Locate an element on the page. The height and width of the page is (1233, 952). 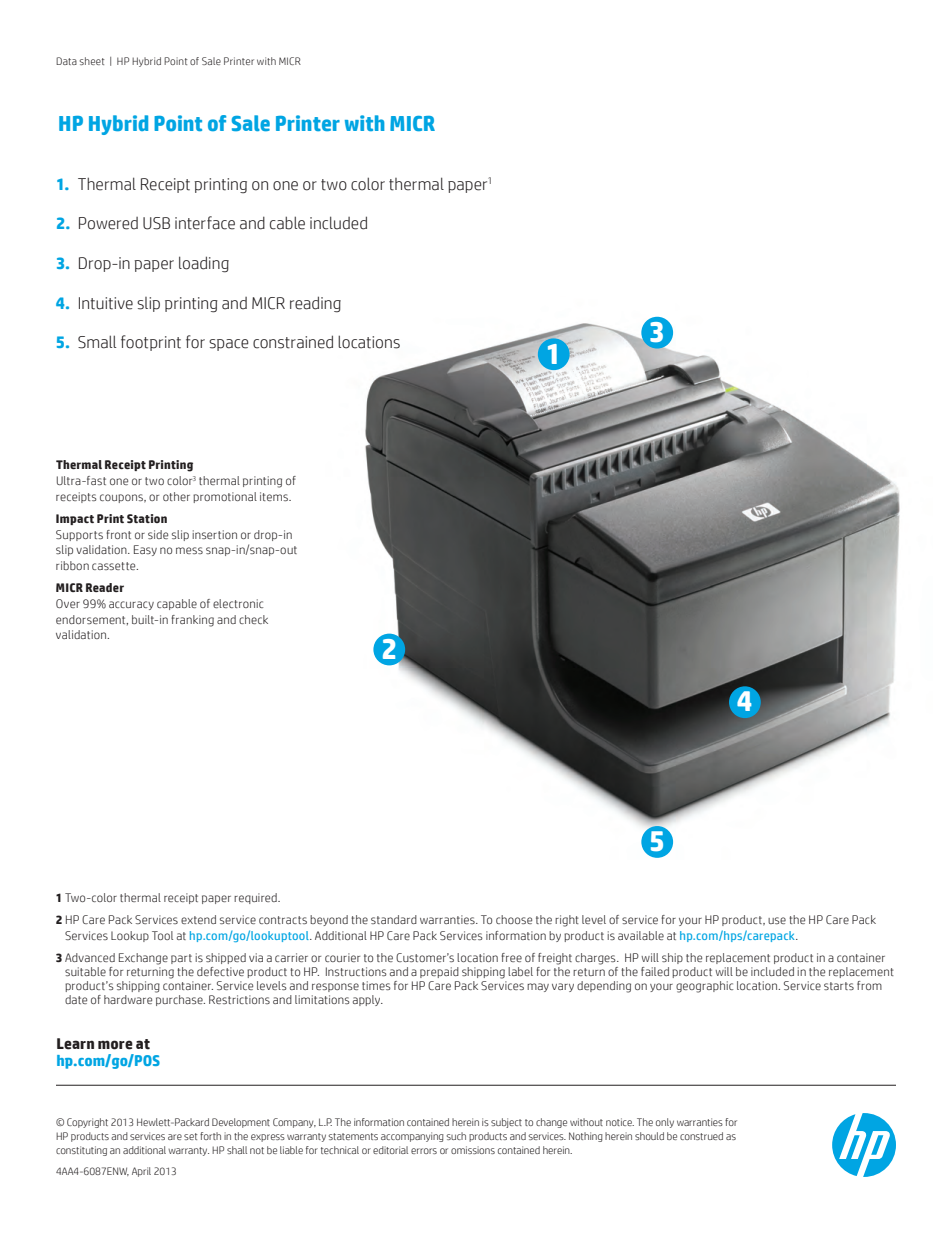
such is located at coordinates (456, 1136).
